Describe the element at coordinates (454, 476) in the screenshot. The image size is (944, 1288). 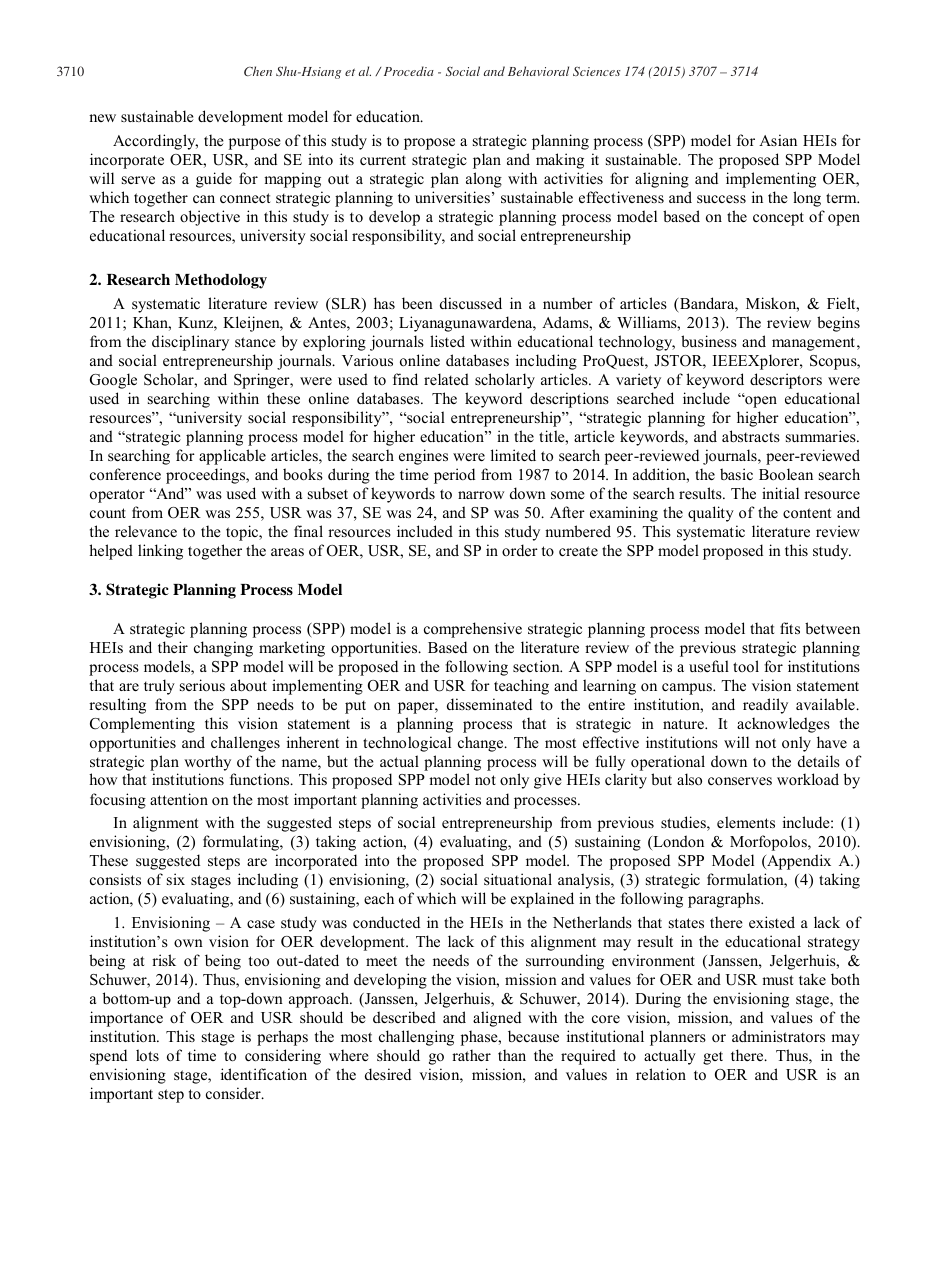
I see `period` at that location.
